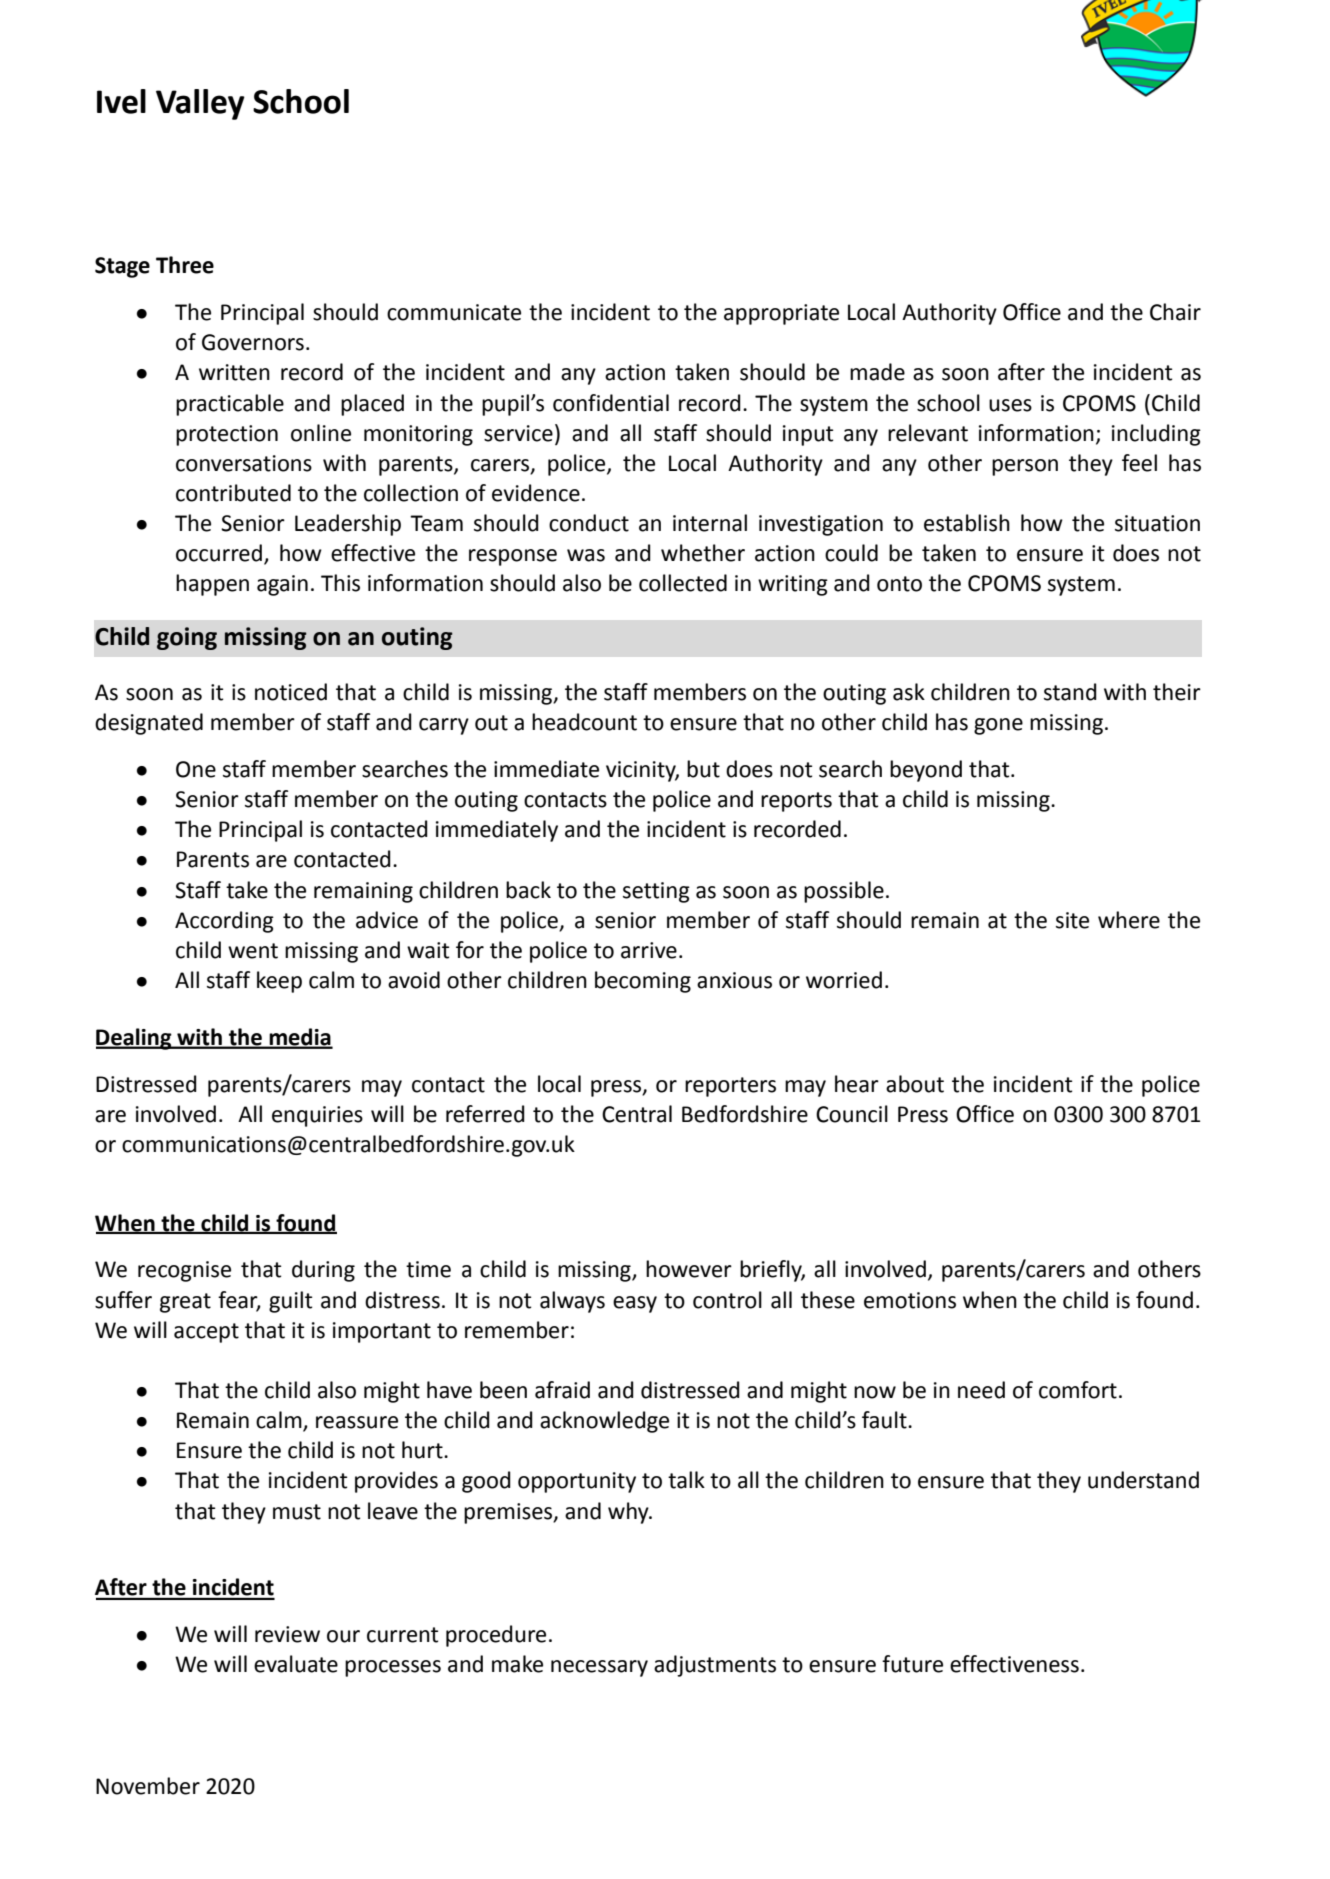 This screenshot has width=1330, height=1879. What do you see at coordinates (1175, 312) in the screenshot?
I see `Chair` at bounding box center [1175, 312].
